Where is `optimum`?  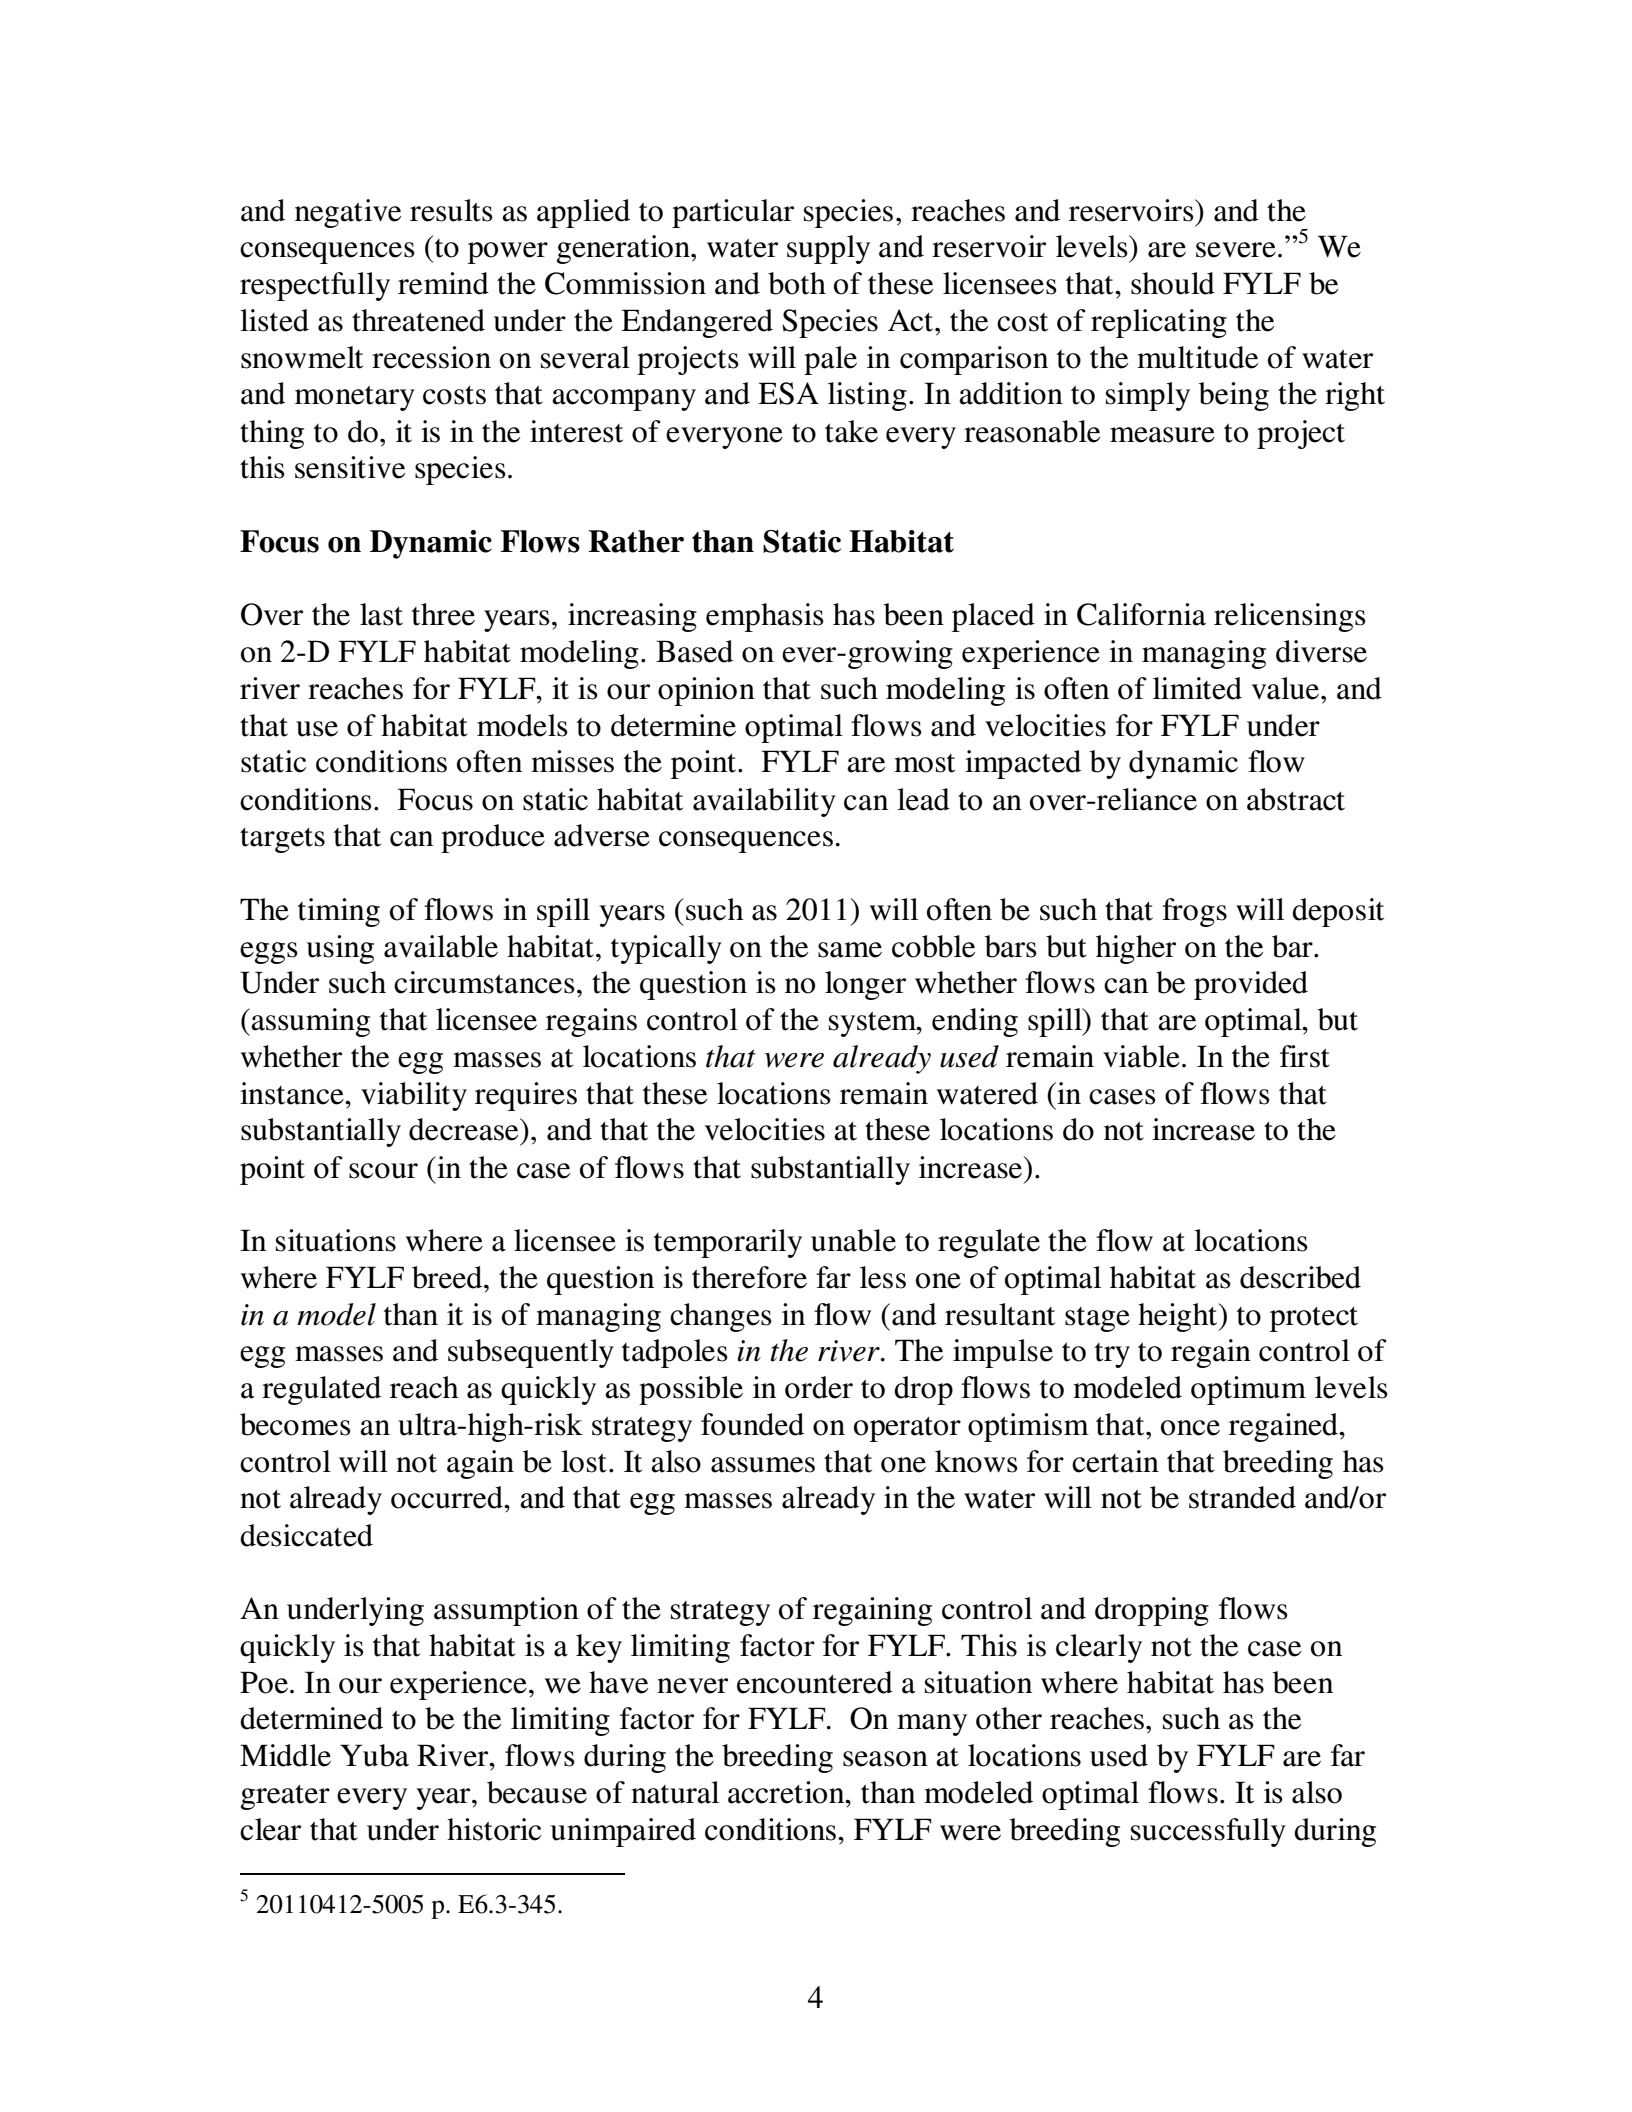 optimum is located at coordinates (1248, 1390).
